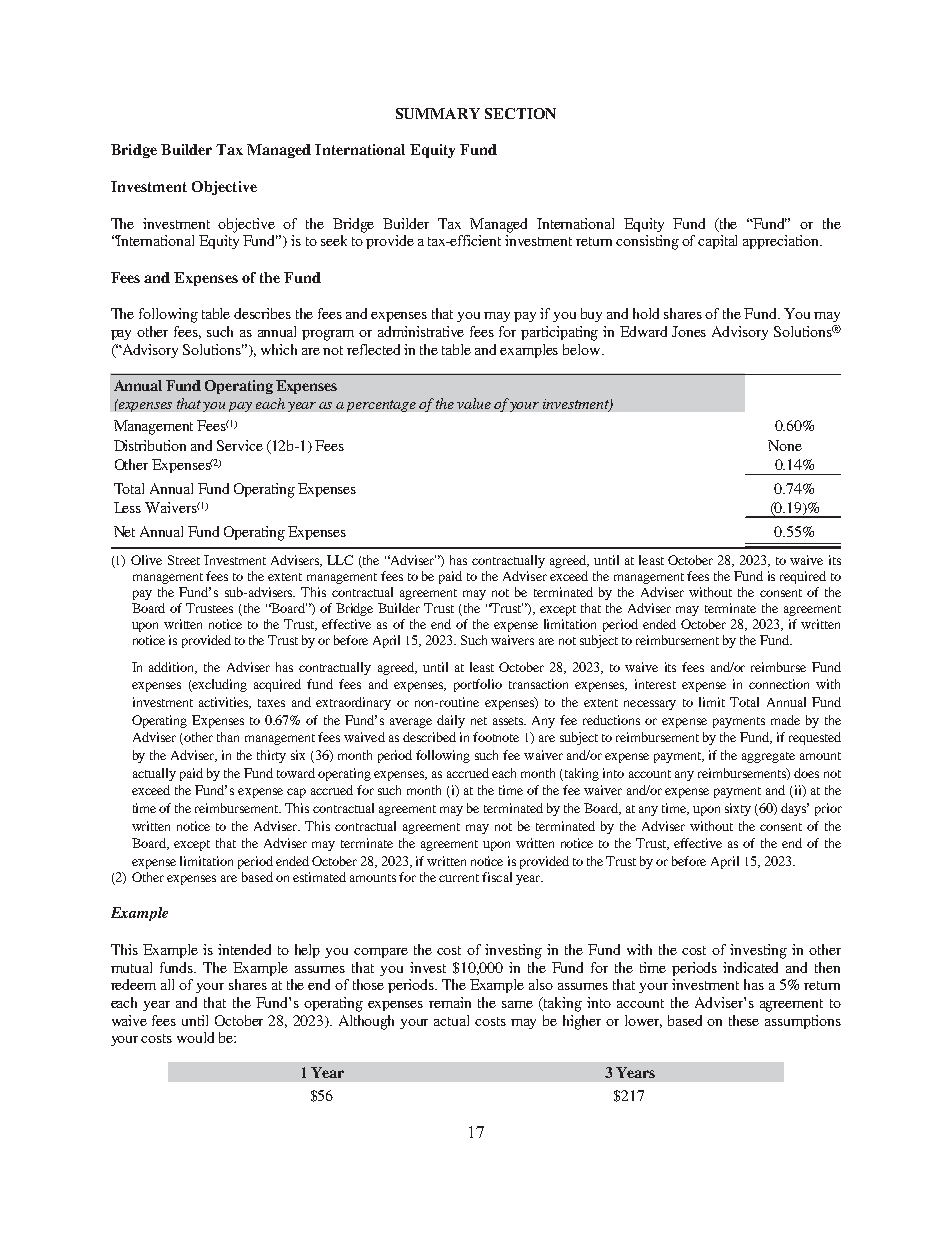  I want to click on portfolio, so click(478, 685).
